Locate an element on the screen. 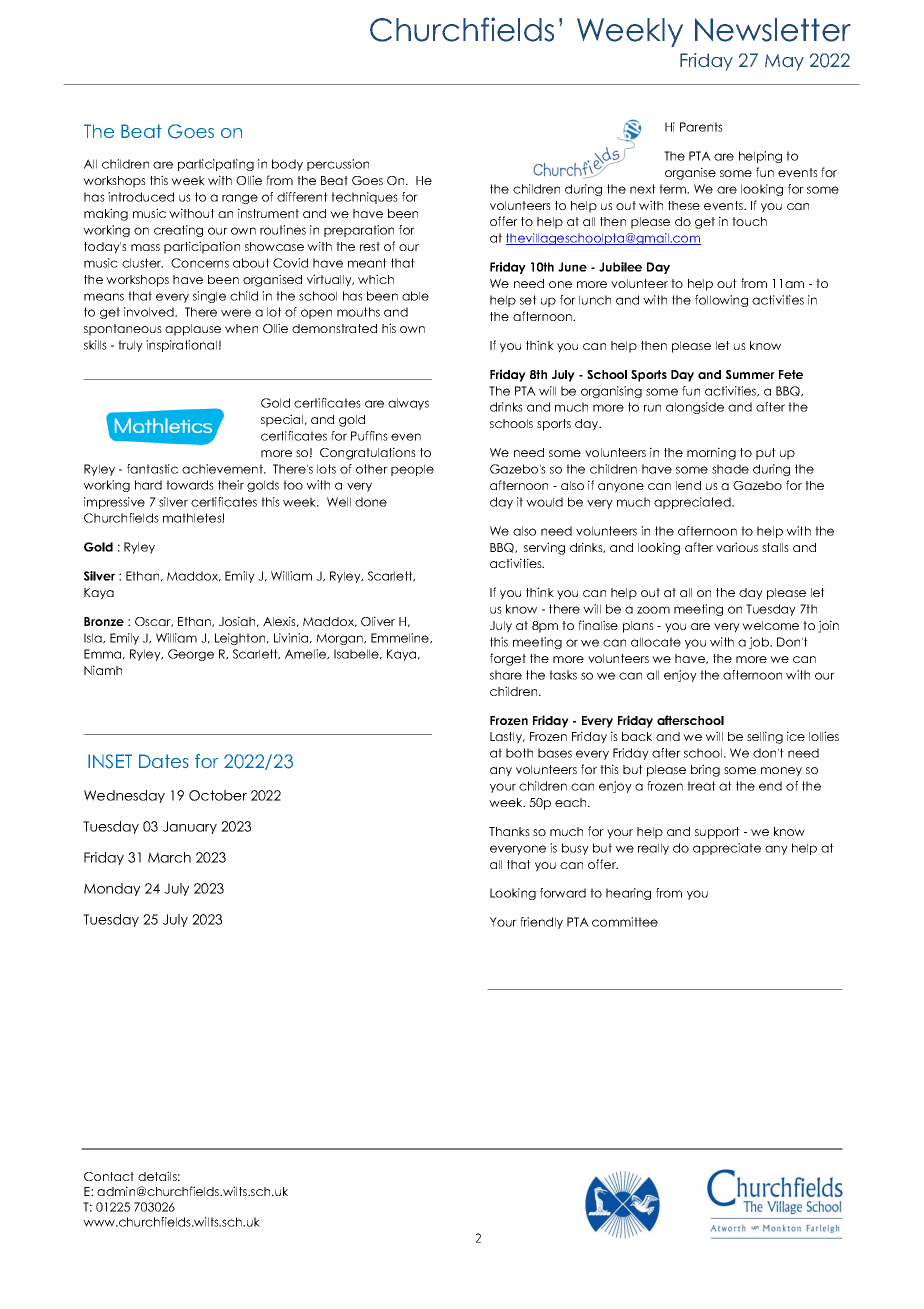 This screenshot has width=924, height=1309. committee is located at coordinates (625, 922).
